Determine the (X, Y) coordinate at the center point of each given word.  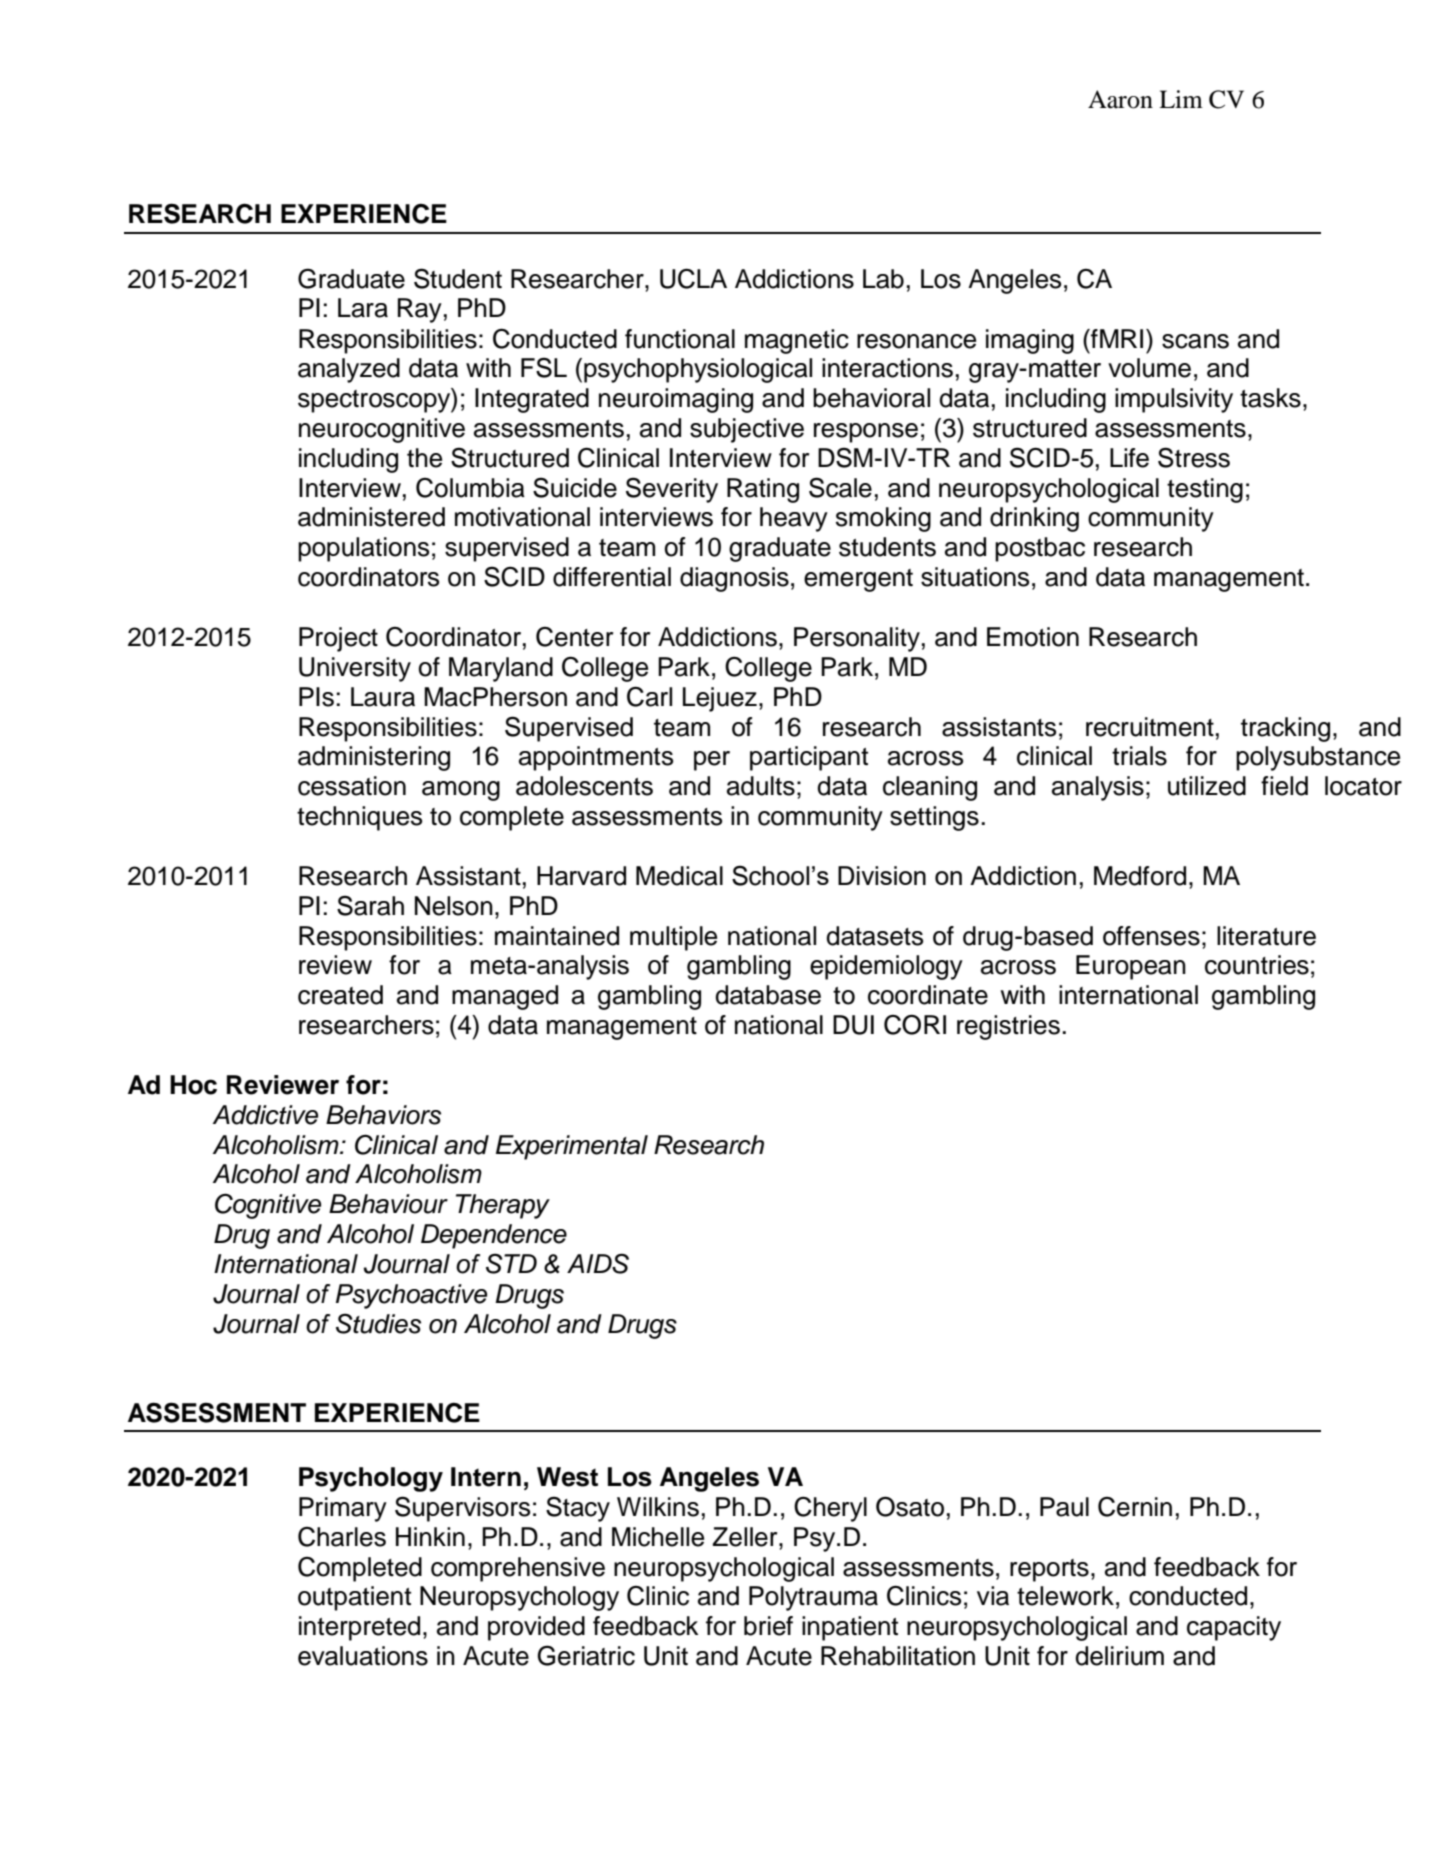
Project (338, 639)
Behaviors (383, 1115)
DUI (853, 1025)
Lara (363, 308)
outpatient (354, 1598)
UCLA (693, 279)
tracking (1285, 729)
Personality (857, 639)
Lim (1181, 99)
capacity (1234, 1628)
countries (1257, 965)
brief (768, 1626)
